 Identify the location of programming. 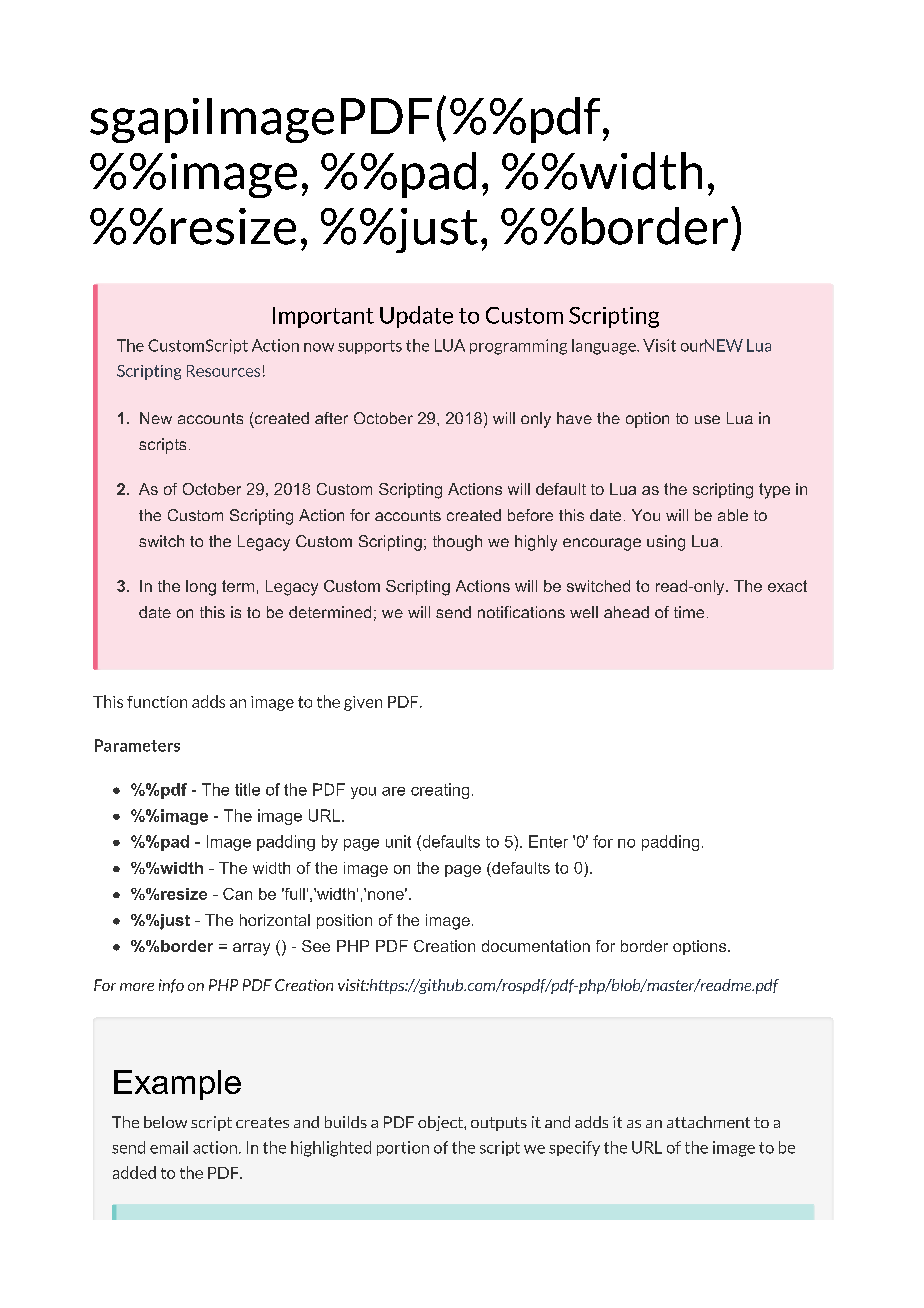
(518, 347).
